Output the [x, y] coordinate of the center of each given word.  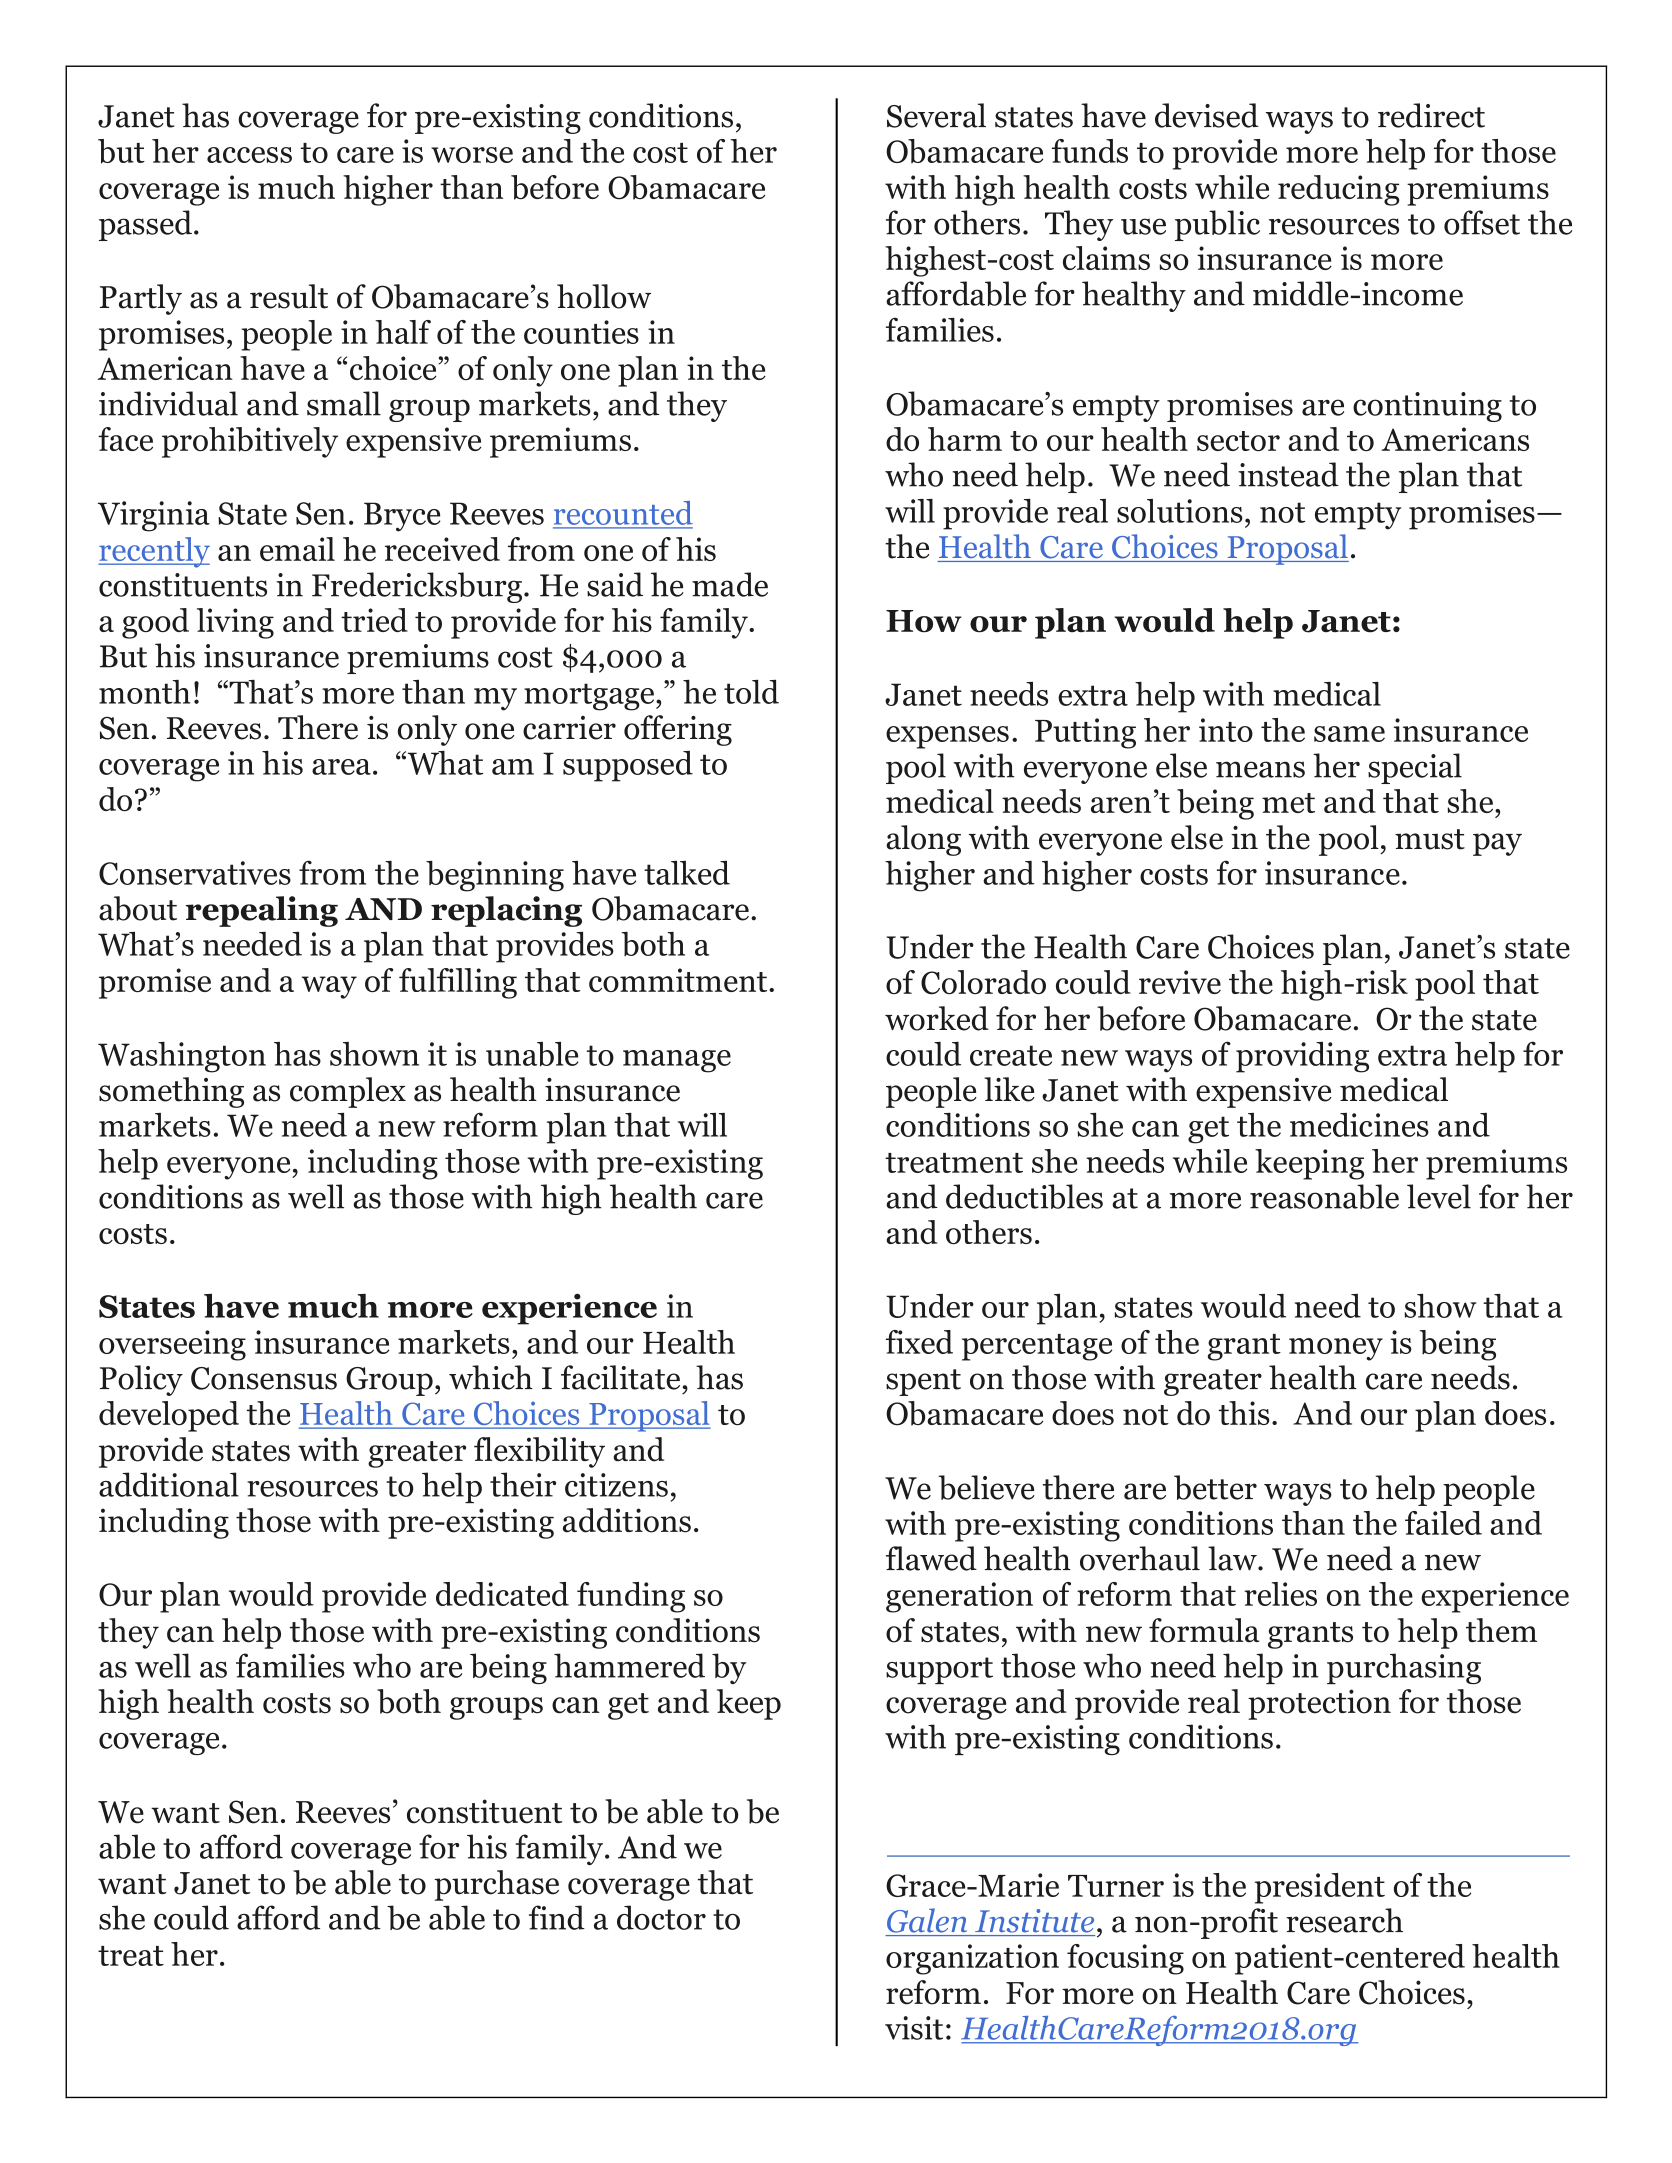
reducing [1339, 190]
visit [914, 2028]
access [249, 155]
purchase [496, 1885]
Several [936, 115]
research [1344, 1920]
